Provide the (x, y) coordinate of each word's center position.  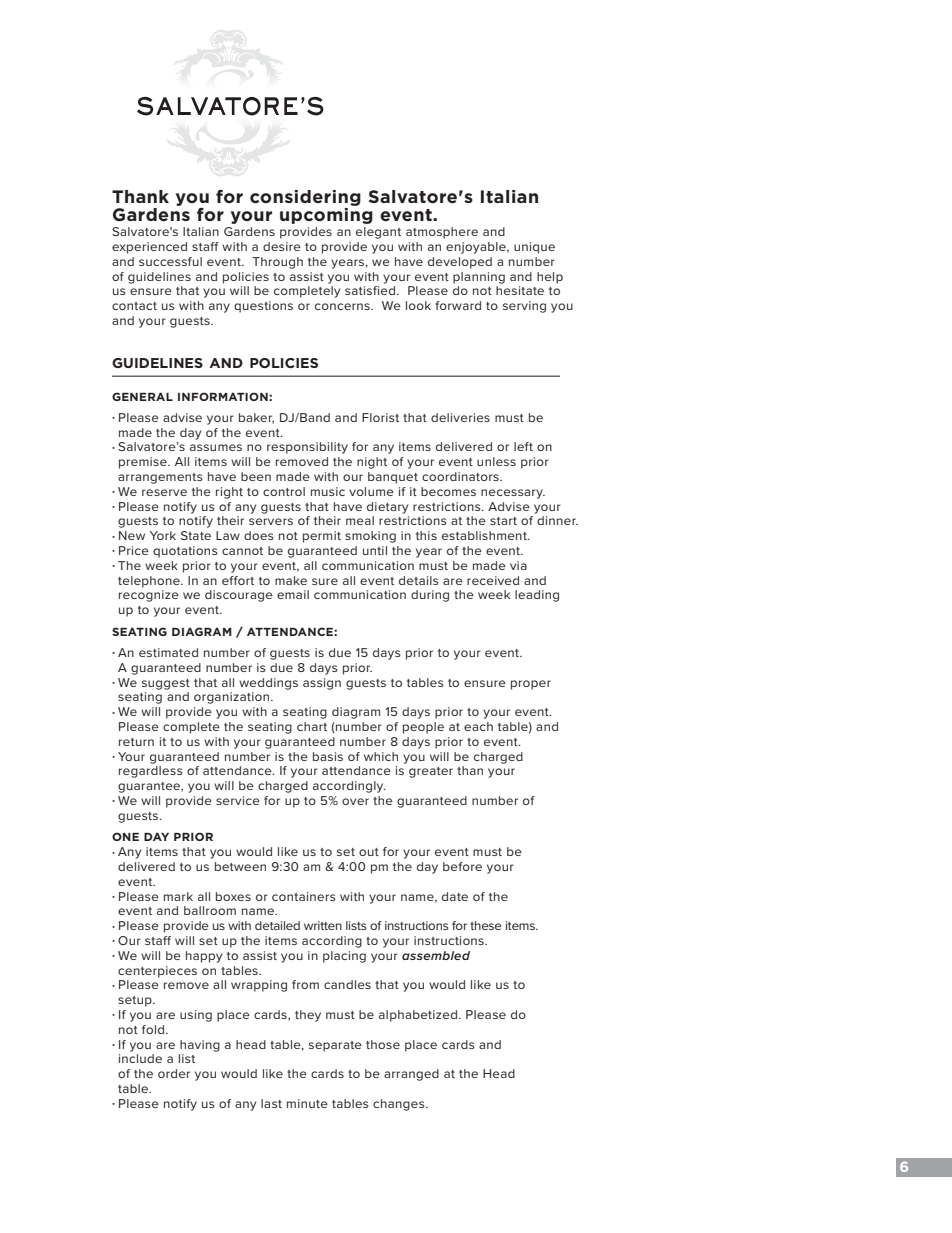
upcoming (326, 216)
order (174, 1073)
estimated (168, 652)
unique (534, 248)
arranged (411, 1075)
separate (335, 1046)
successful (170, 261)
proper (531, 685)
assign (322, 684)
